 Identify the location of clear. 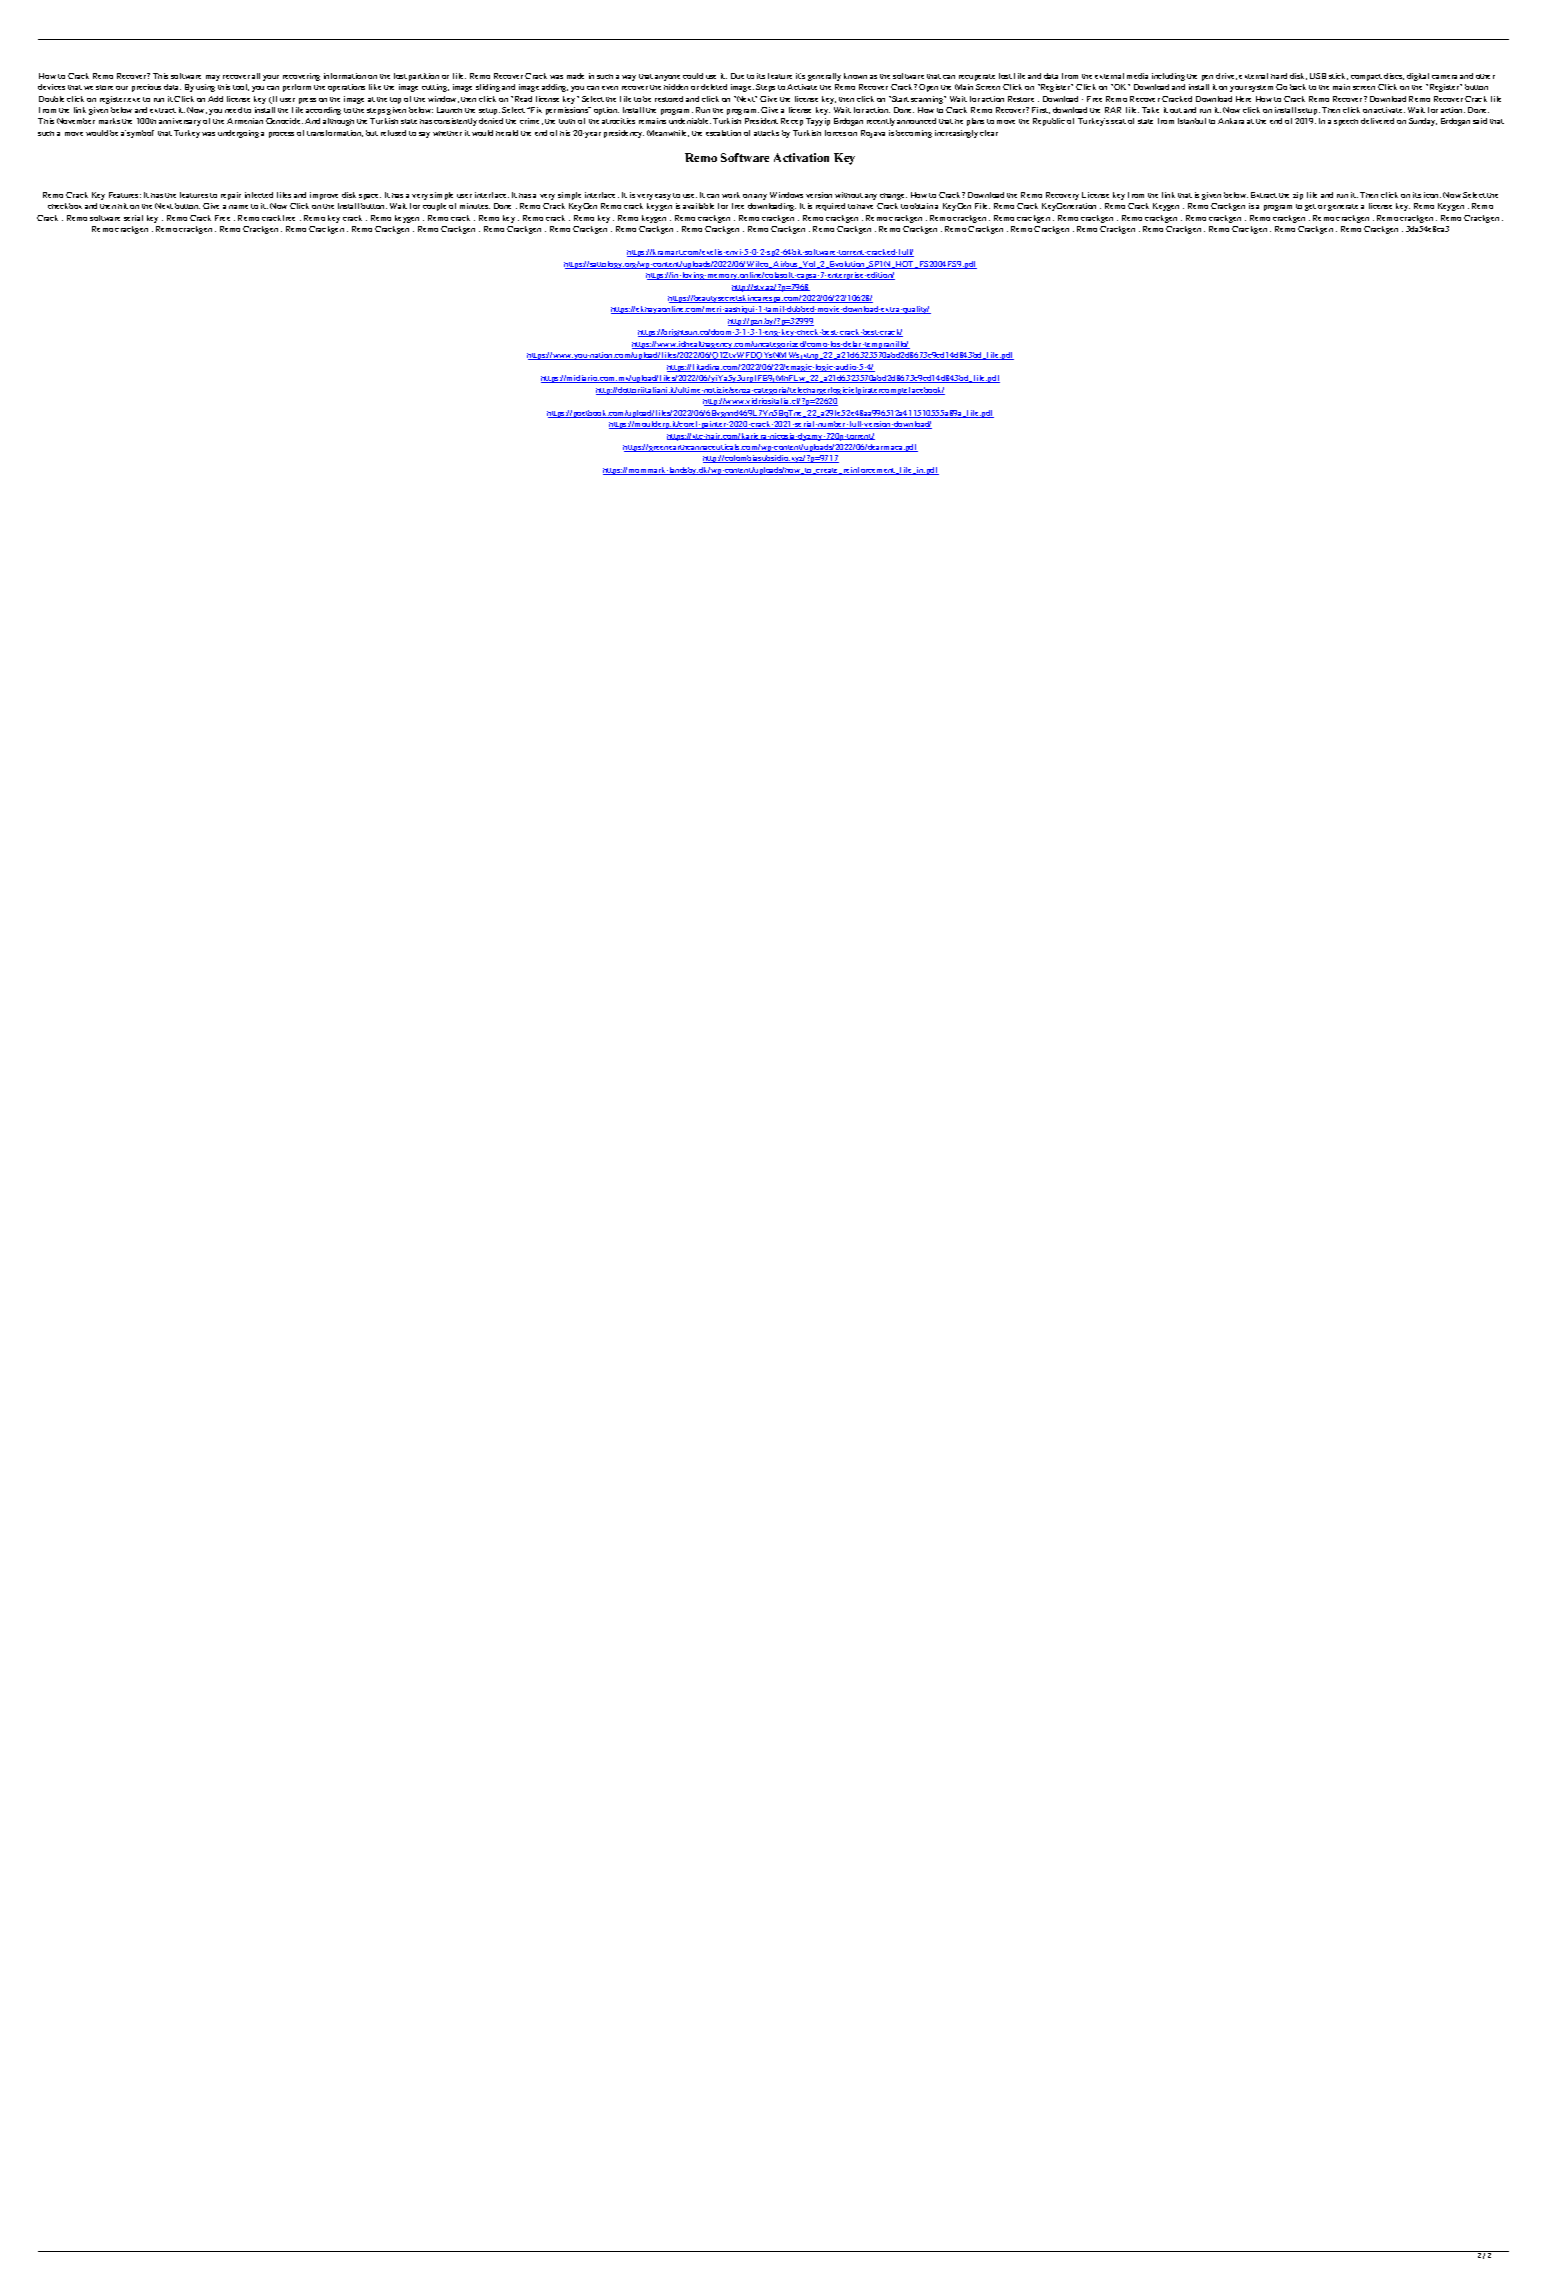
(989, 133).
